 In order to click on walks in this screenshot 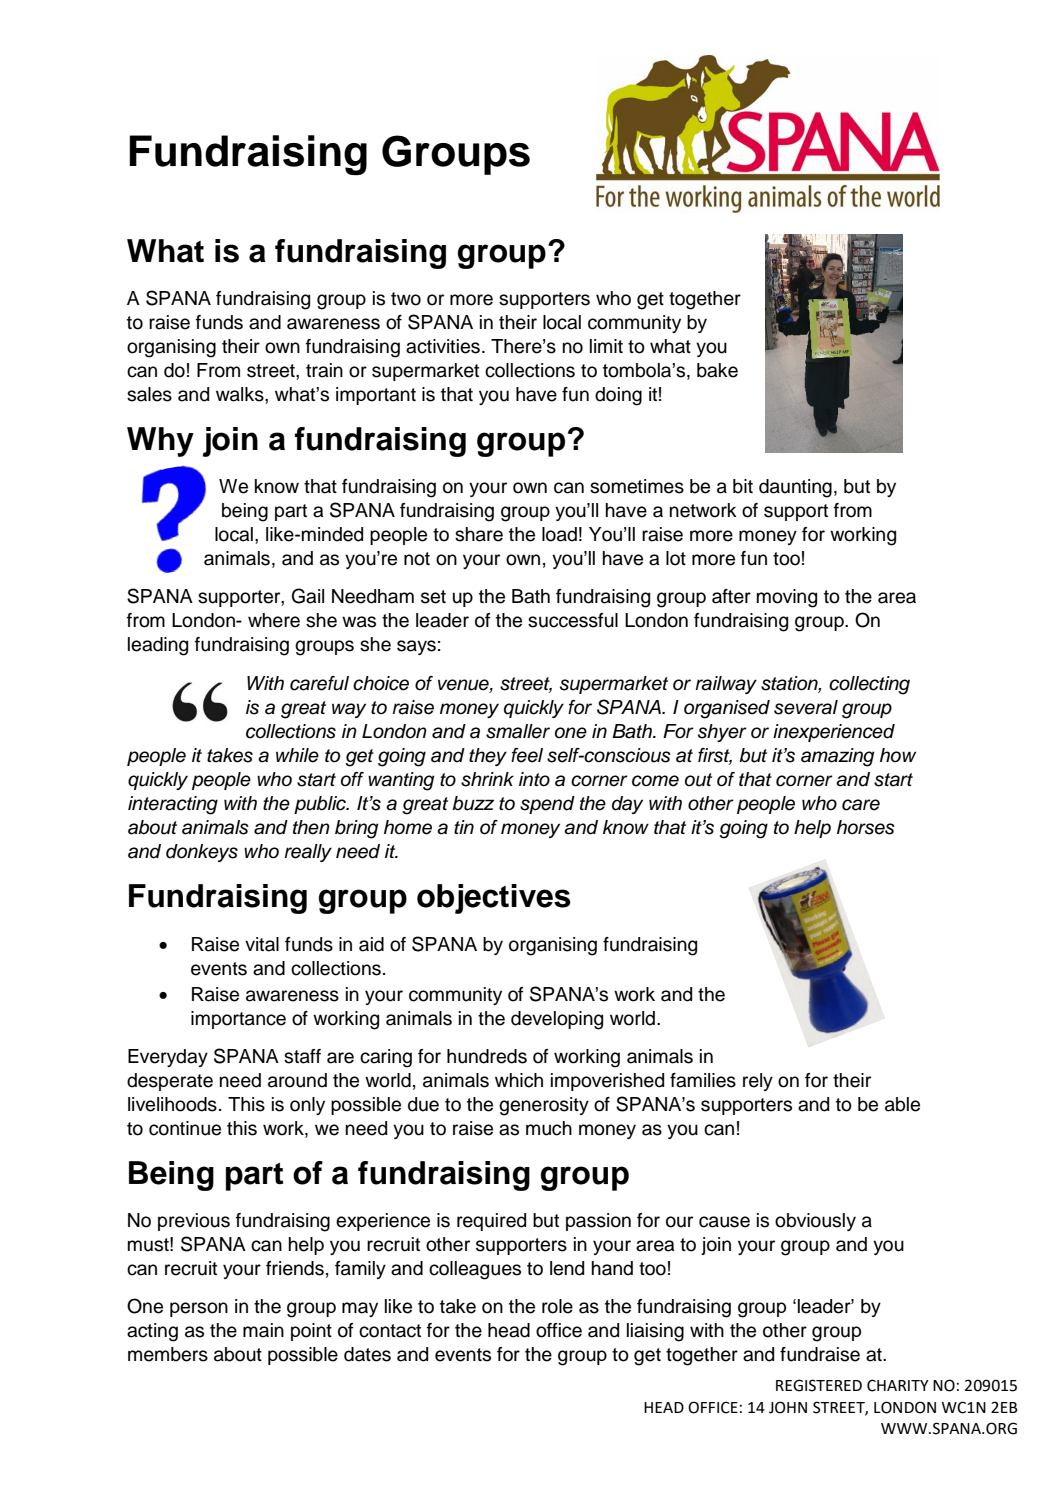, I will do `click(241, 394)`.
